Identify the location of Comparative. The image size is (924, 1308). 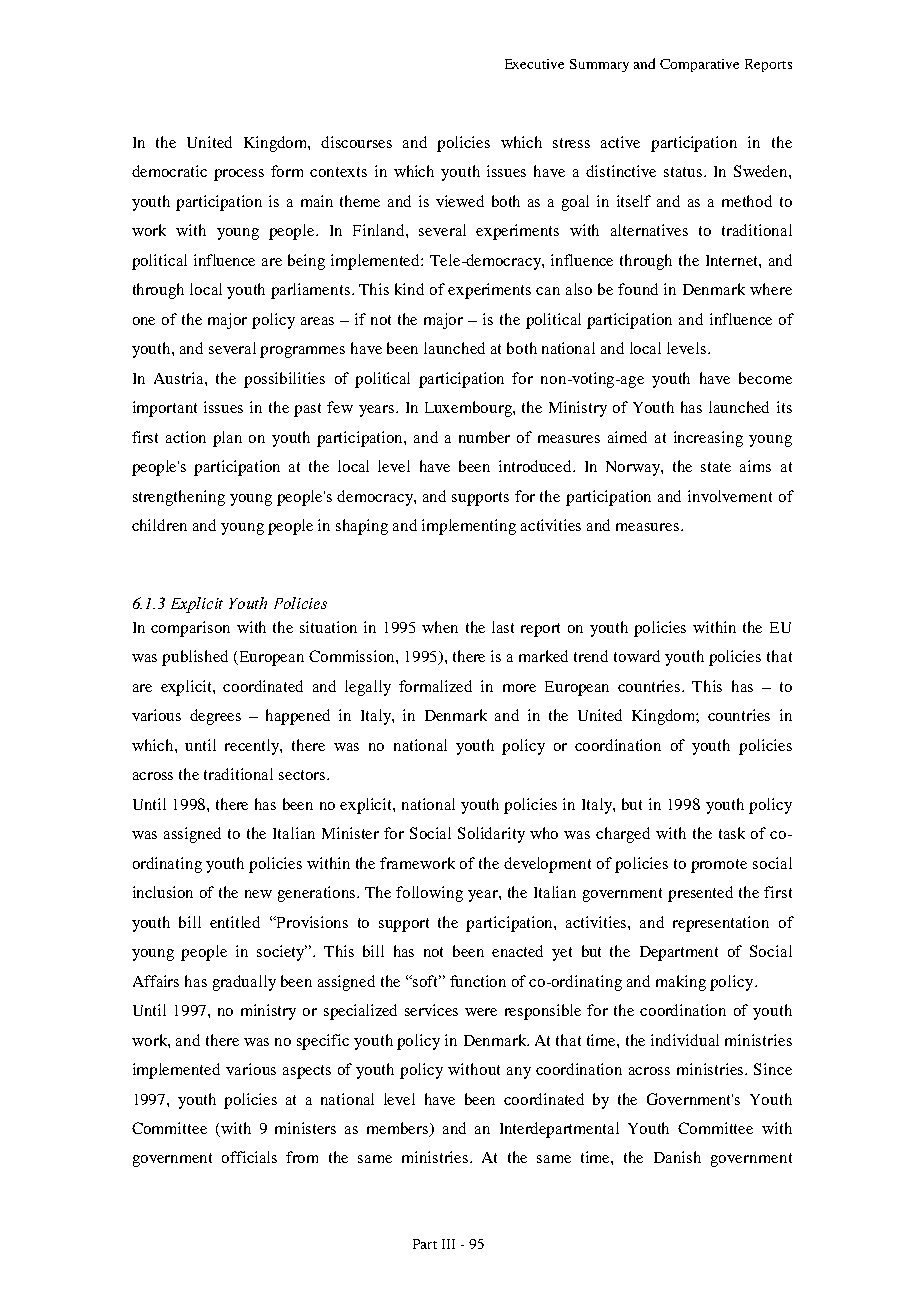
(699, 65).
